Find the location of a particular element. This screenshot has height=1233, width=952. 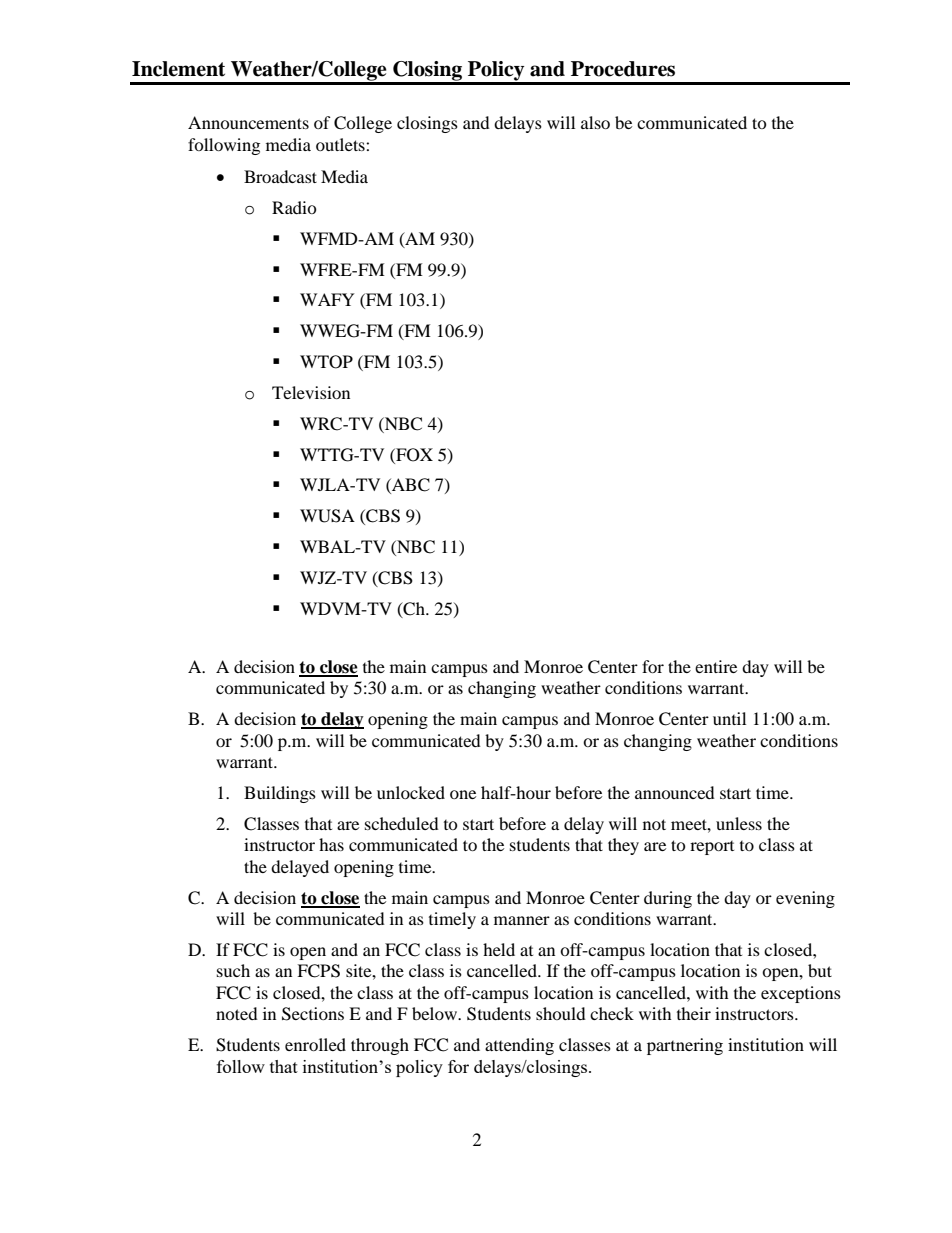

entire is located at coordinates (716, 666).
